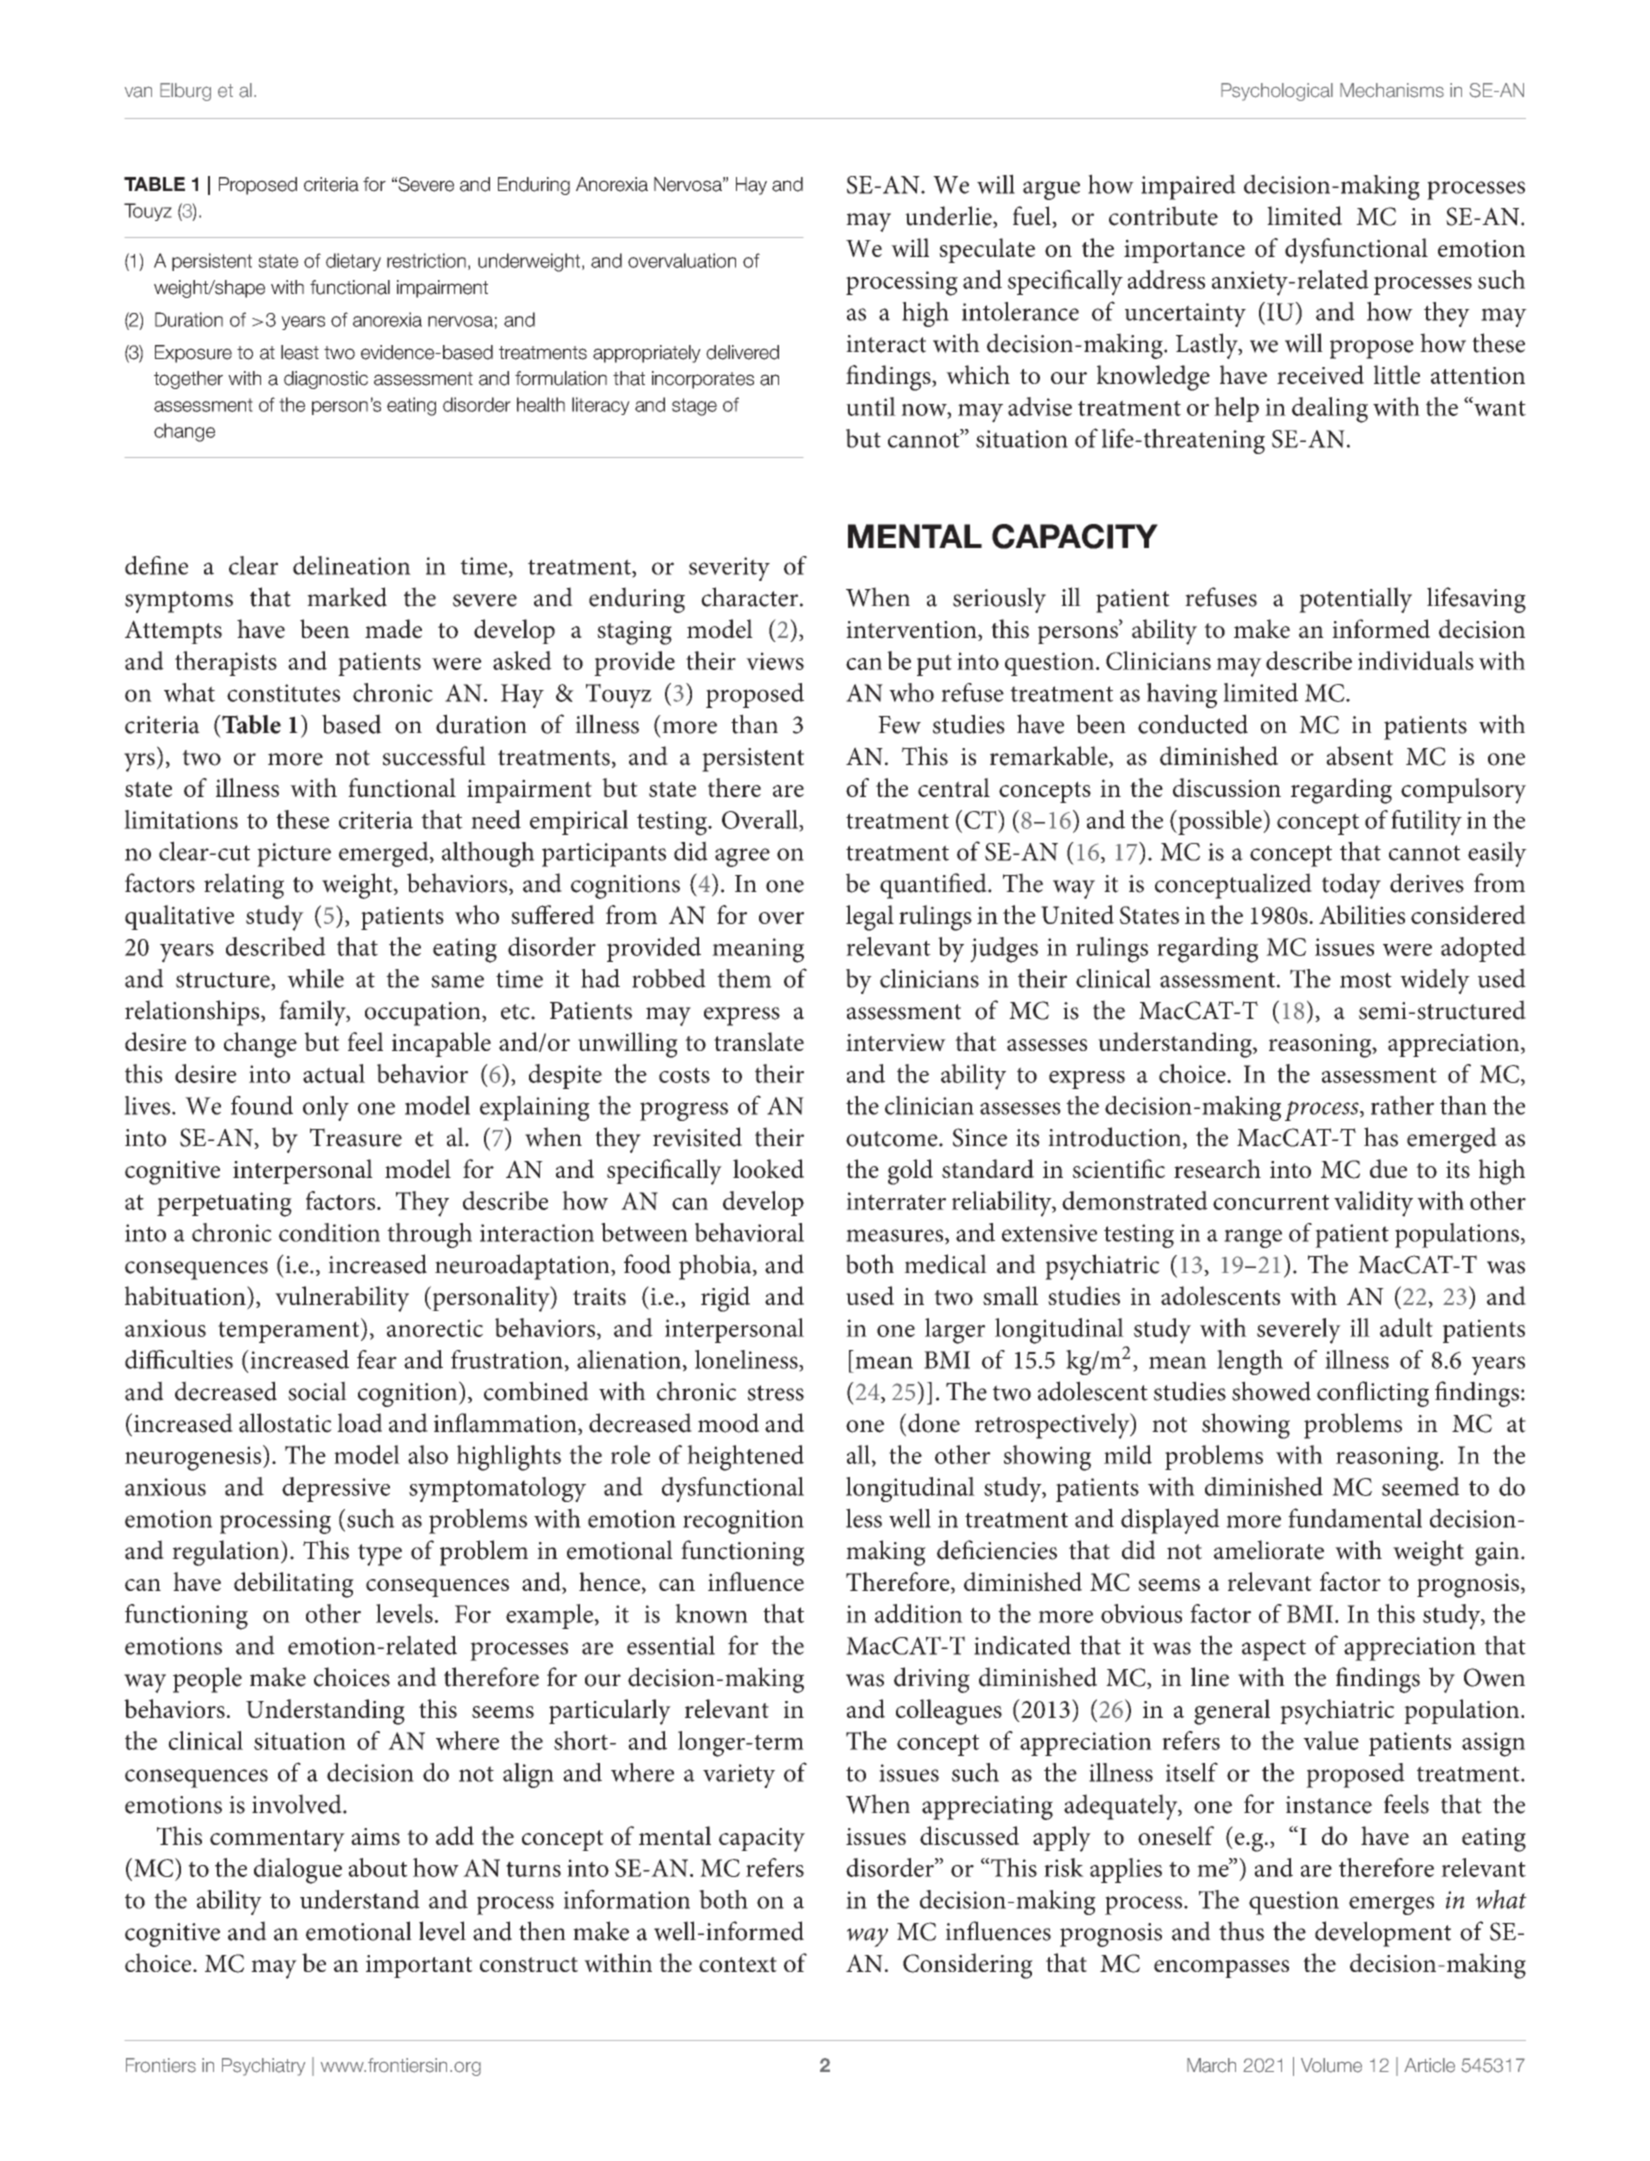  I want to click on rather, so click(1402, 1105).
